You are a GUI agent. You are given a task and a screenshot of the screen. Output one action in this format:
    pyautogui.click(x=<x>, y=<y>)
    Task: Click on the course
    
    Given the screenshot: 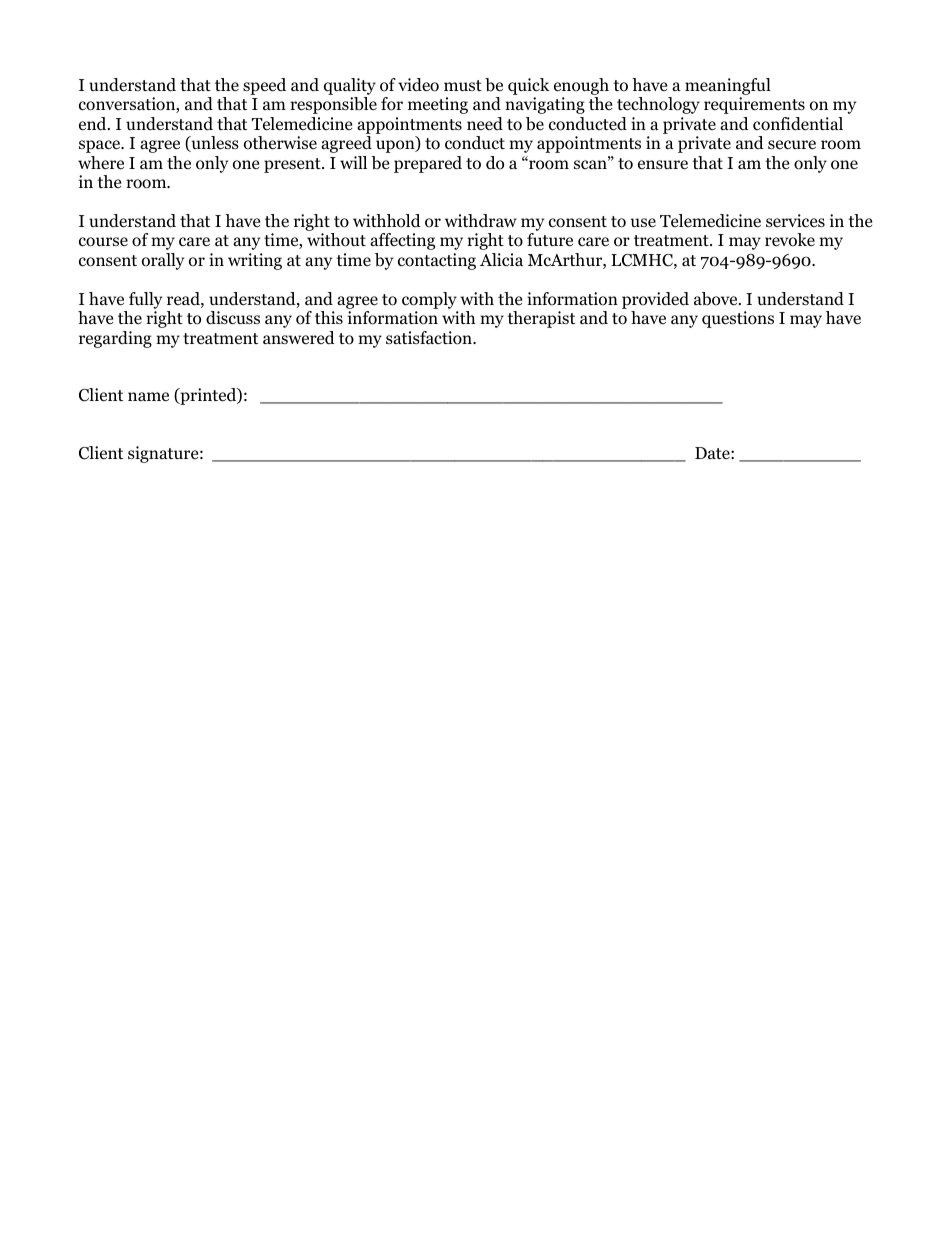 What is the action you would take?
    pyautogui.click(x=103, y=242)
